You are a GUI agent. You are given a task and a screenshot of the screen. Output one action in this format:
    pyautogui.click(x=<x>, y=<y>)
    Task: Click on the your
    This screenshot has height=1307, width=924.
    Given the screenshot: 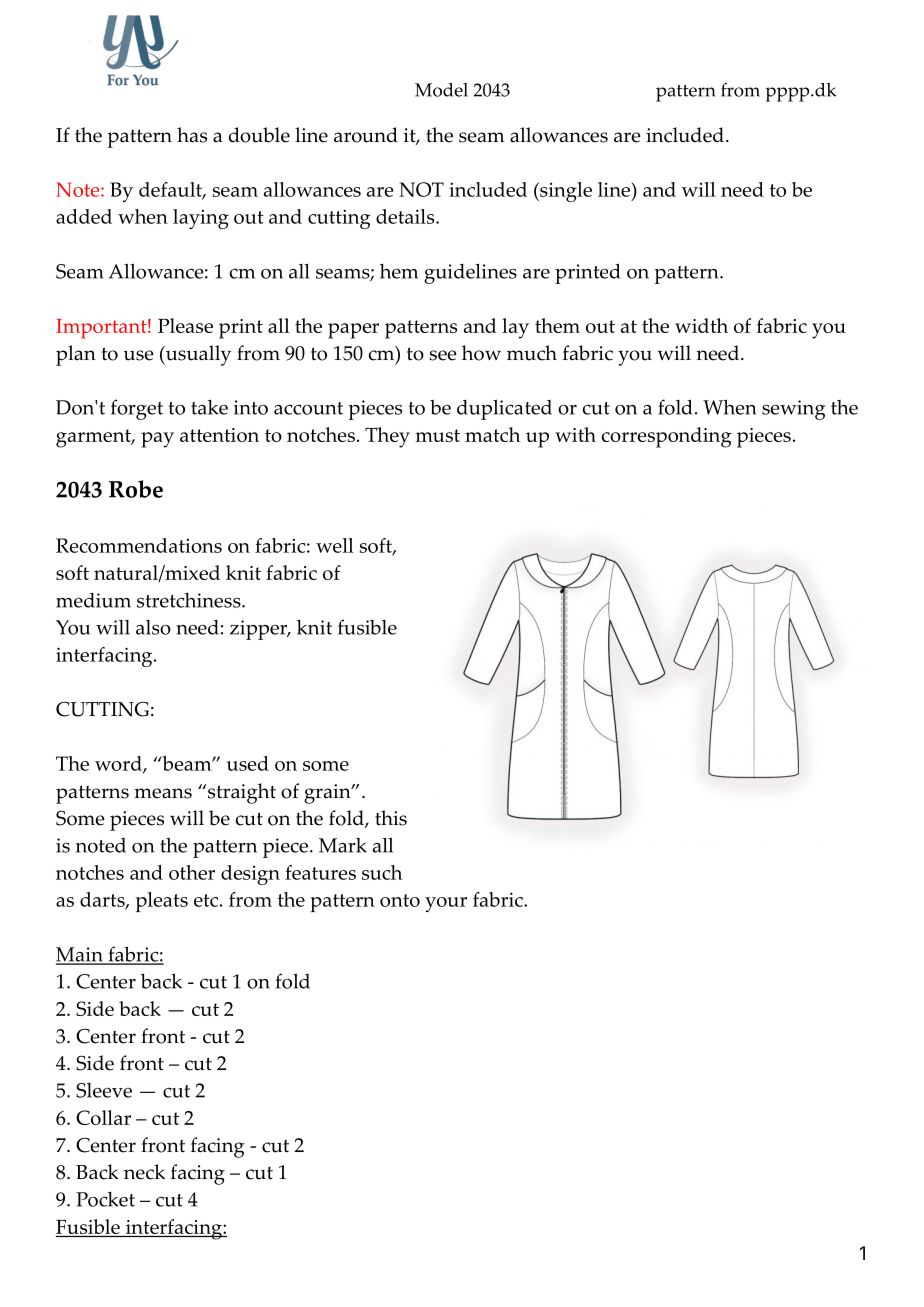 What is the action you would take?
    pyautogui.click(x=446, y=904)
